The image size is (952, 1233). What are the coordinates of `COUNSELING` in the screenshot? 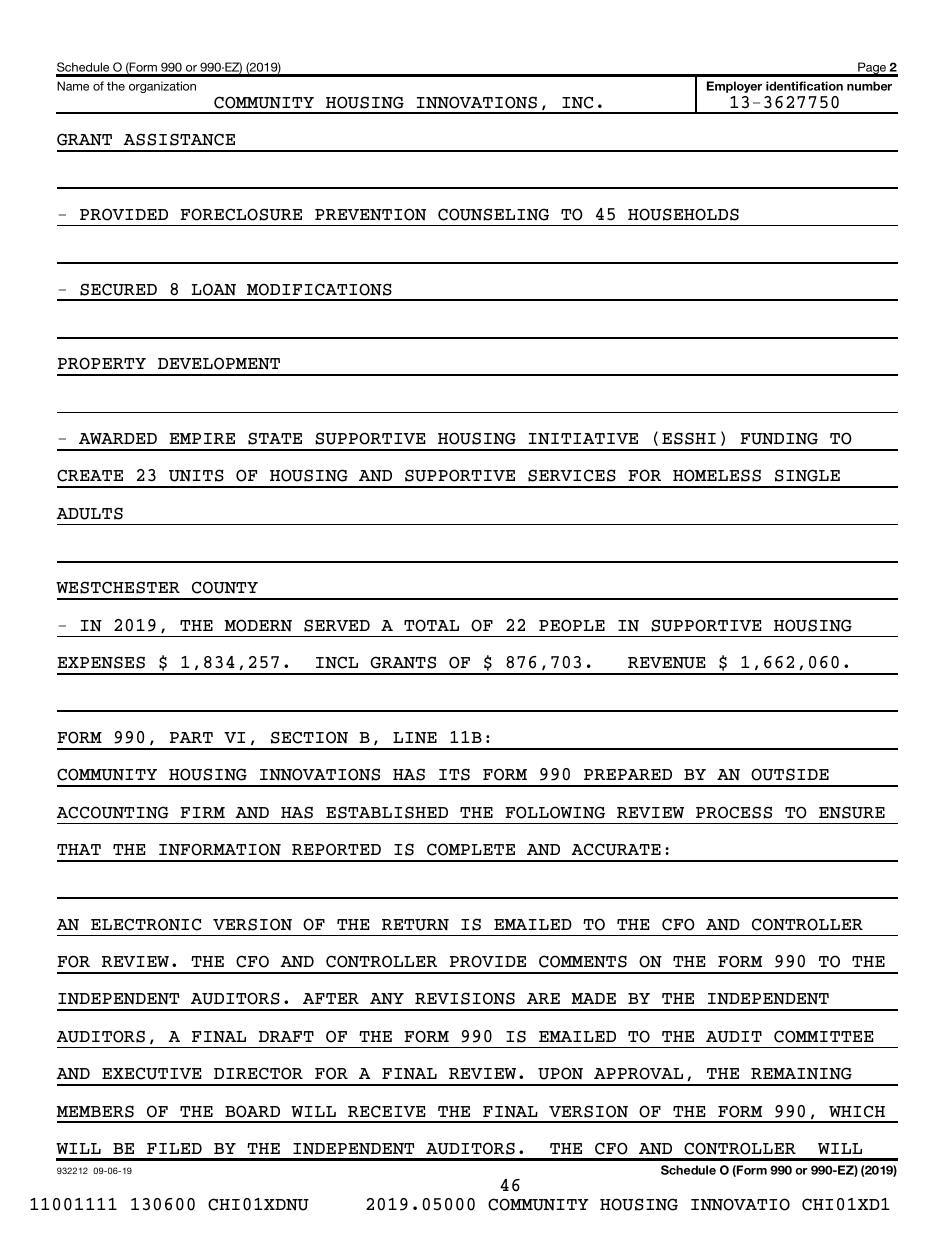 It's located at (493, 214).
